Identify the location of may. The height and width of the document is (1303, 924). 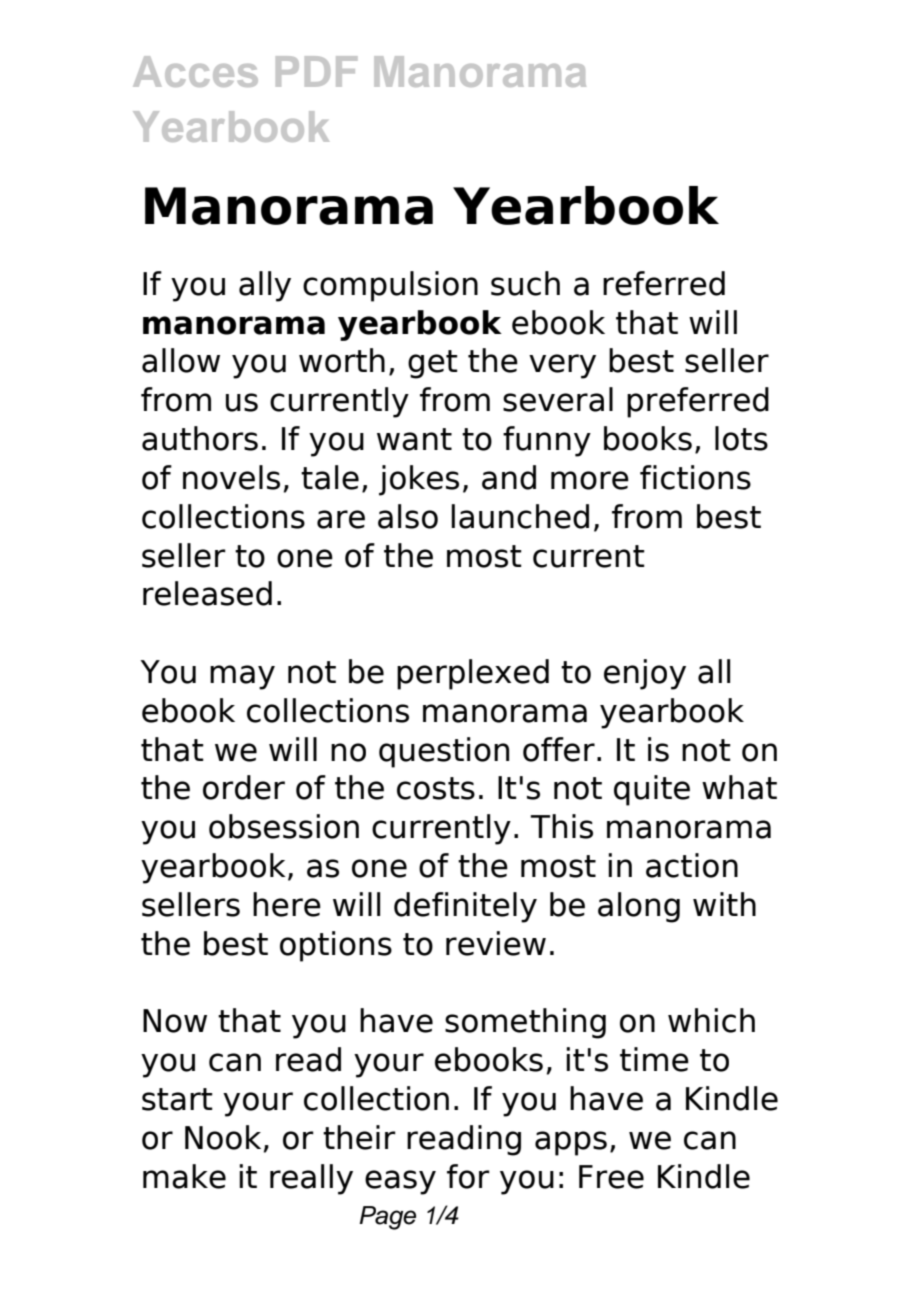
(242, 677).
